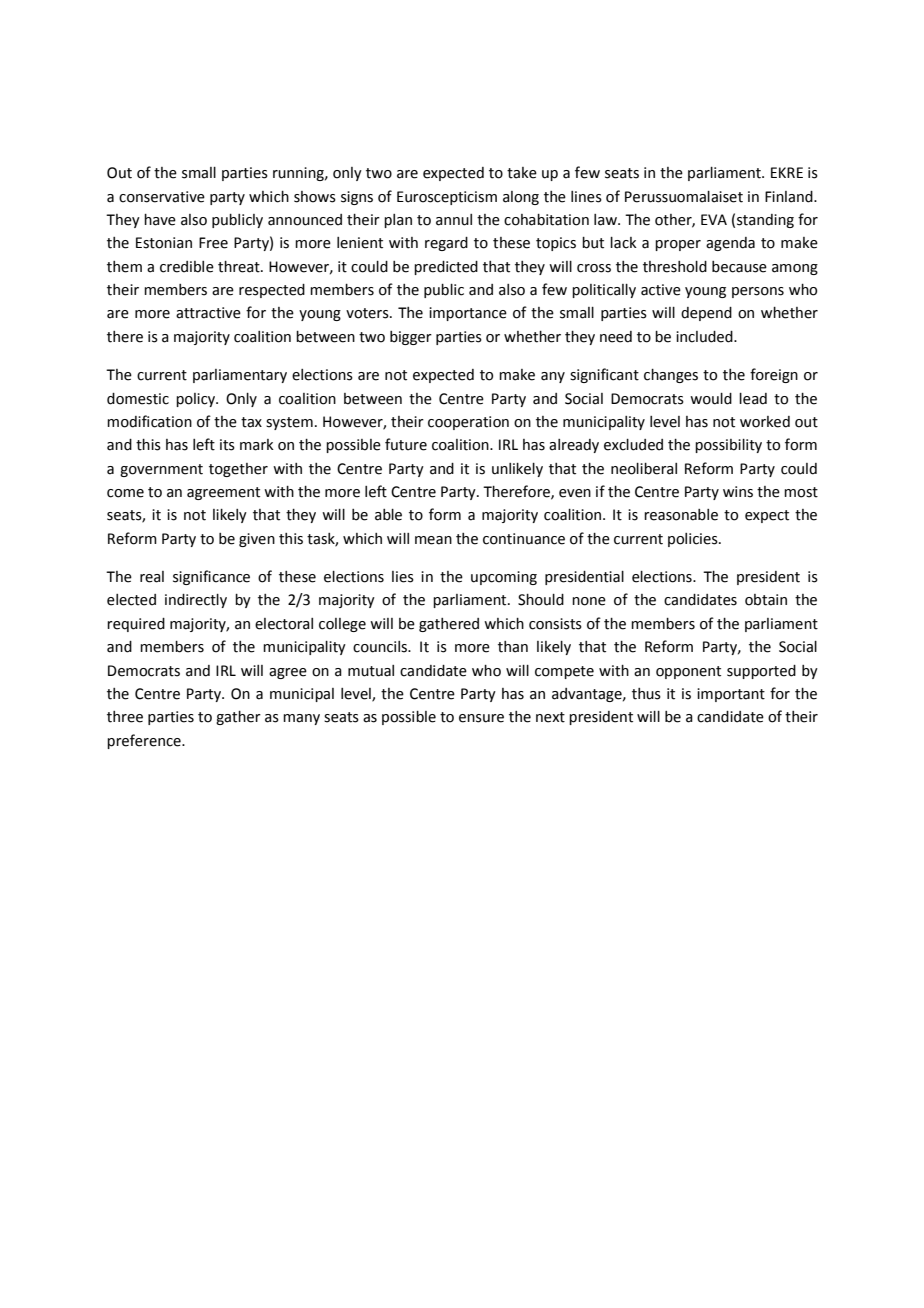 The width and height of the screenshot is (924, 1308). What do you see at coordinates (162, 197) in the screenshot?
I see `conservative` at bounding box center [162, 197].
